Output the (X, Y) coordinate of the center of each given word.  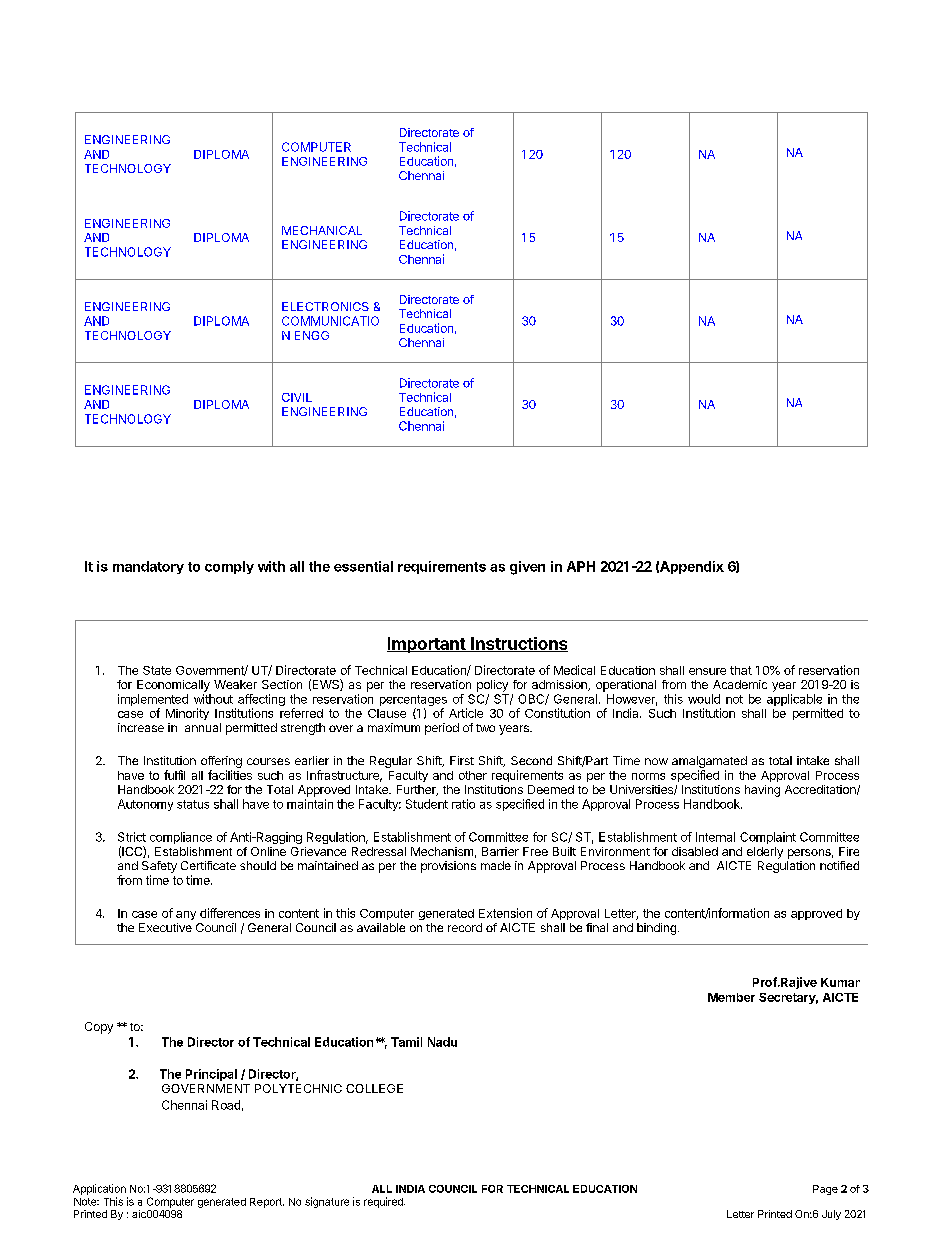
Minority (187, 714)
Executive (165, 927)
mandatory (148, 567)
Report (267, 1203)
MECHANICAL (322, 230)
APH (581, 566)
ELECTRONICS (325, 306)
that (741, 670)
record (465, 927)
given (527, 568)
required (384, 1202)
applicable (794, 700)
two (485, 728)
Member (731, 997)
